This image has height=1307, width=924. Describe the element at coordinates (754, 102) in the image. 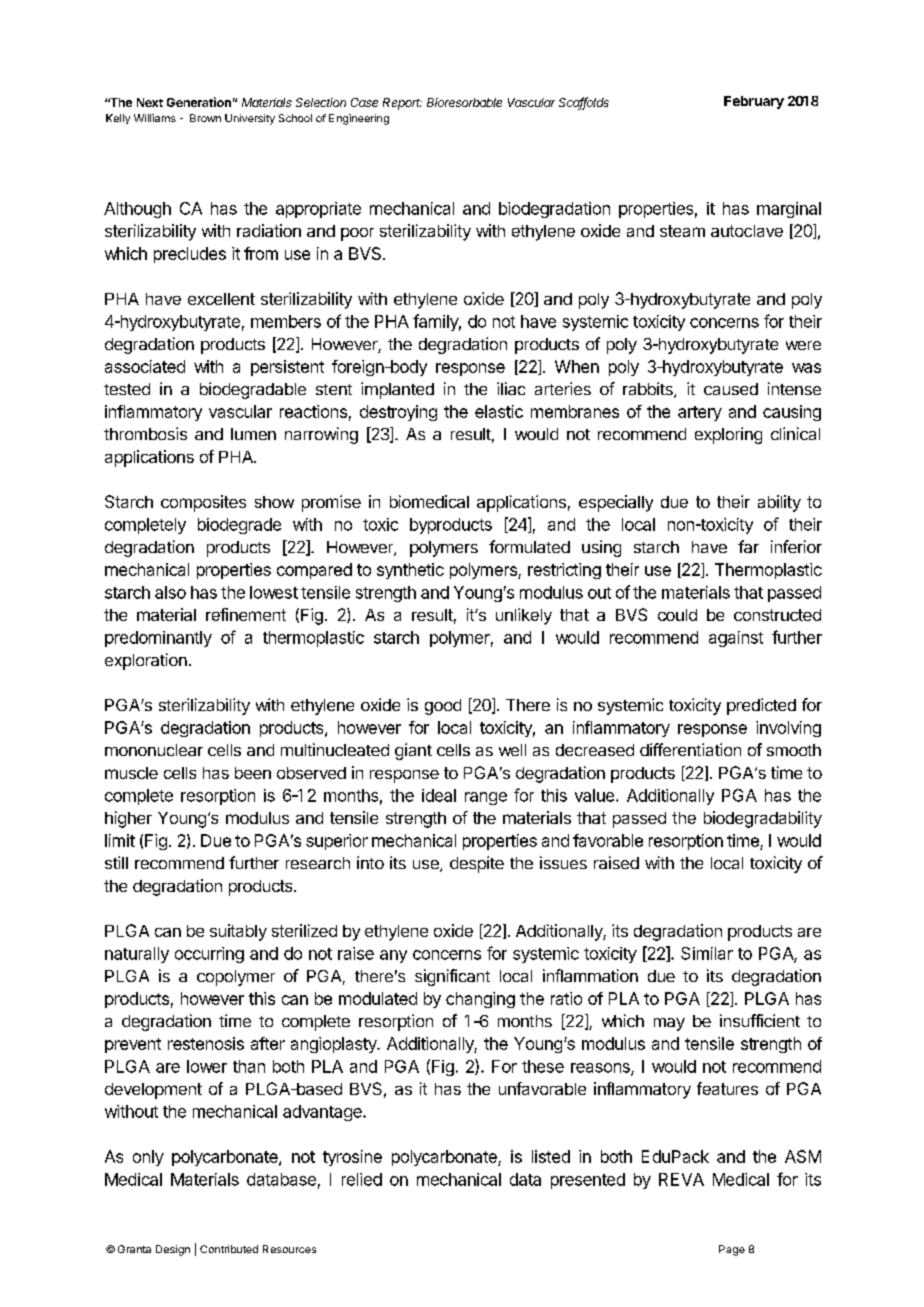

I see `February` at that location.
